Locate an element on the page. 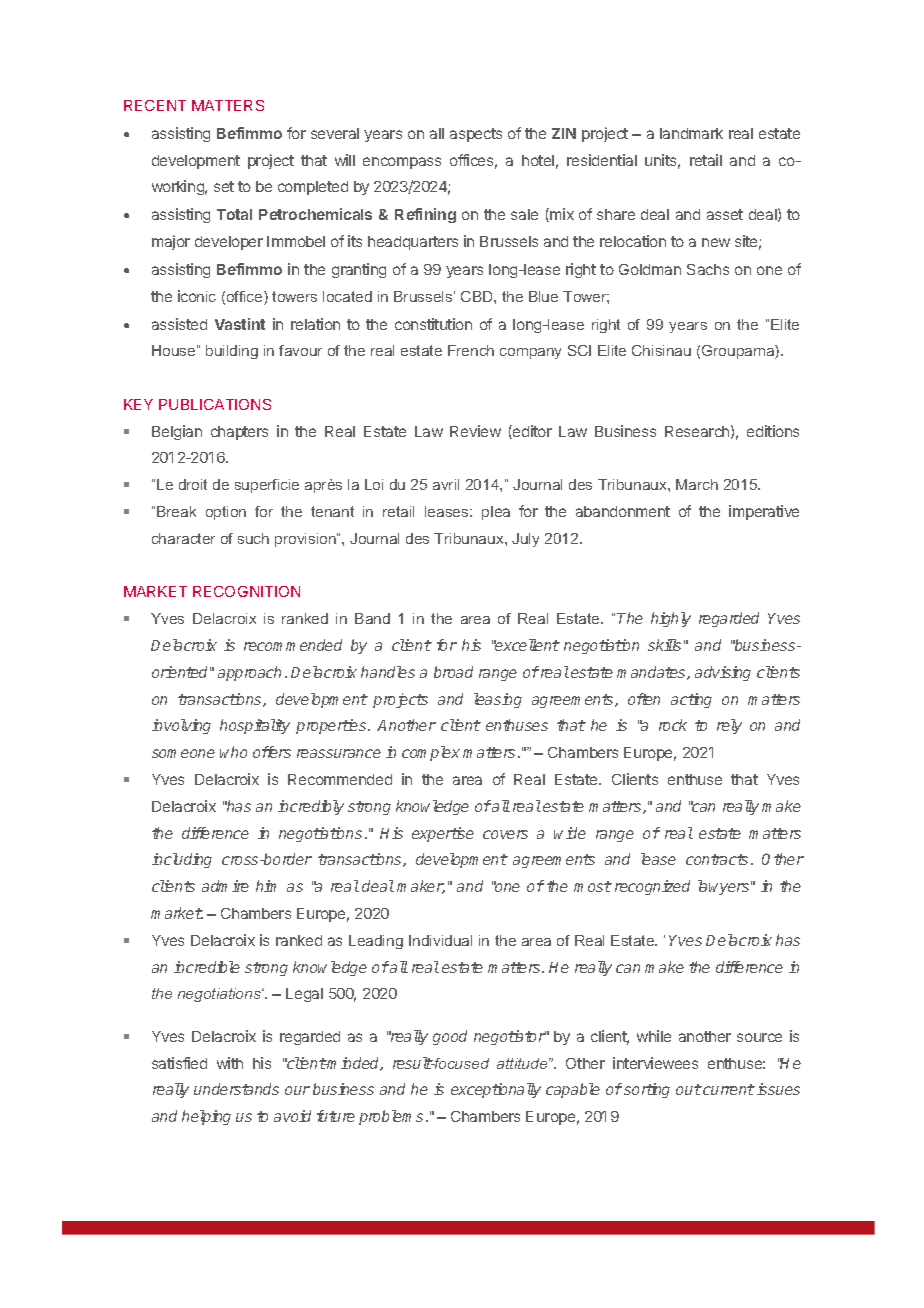  landmark is located at coordinates (691, 133).
